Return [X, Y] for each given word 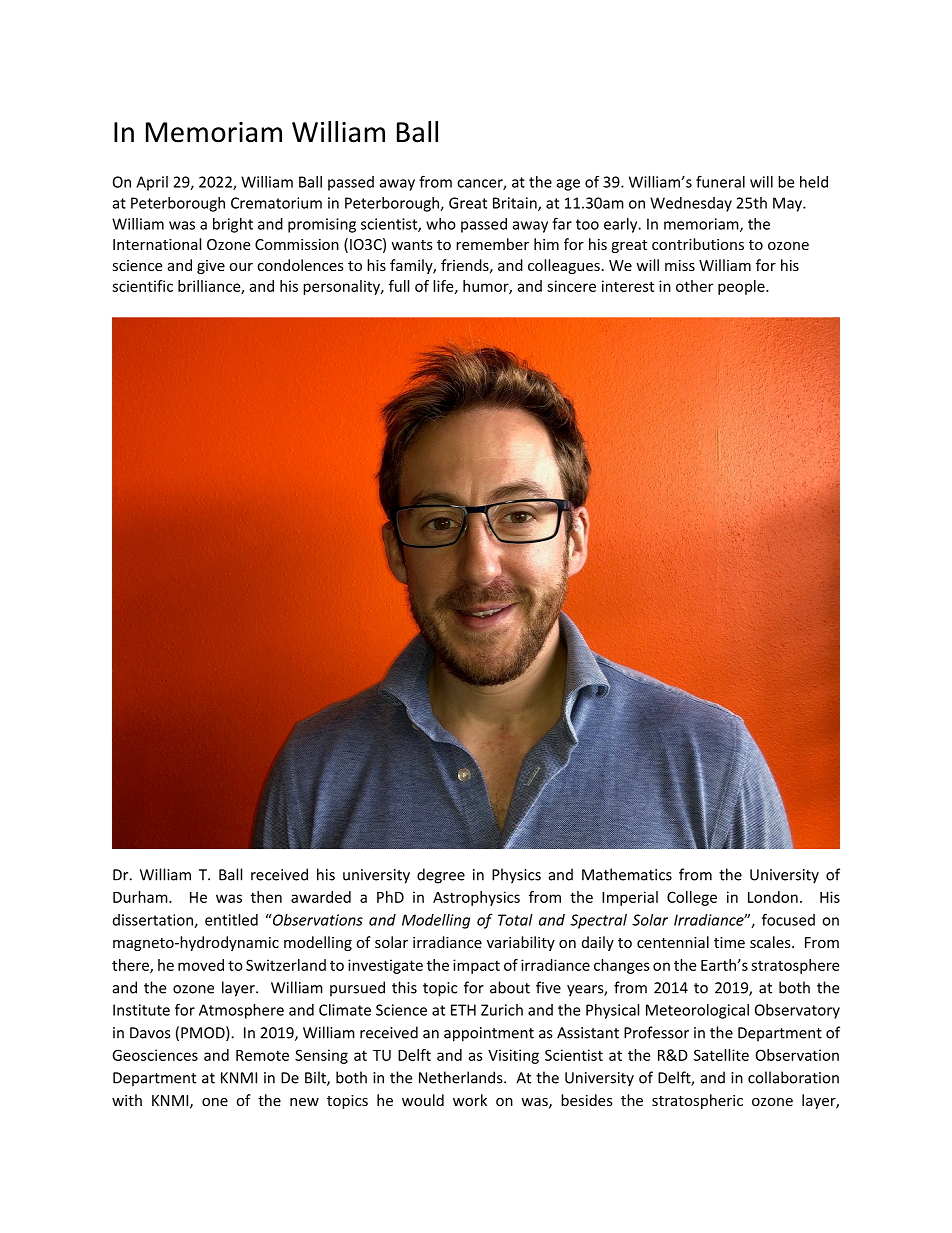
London [773, 897]
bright [233, 225]
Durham [141, 897]
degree [441, 876]
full [399, 286]
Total [515, 920]
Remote [262, 1055]
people [742, 287]
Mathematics [627, 874]
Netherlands [462, 1077]
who [441, 224]
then [266, 897]
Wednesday [691, 204]
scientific [142, 286]
